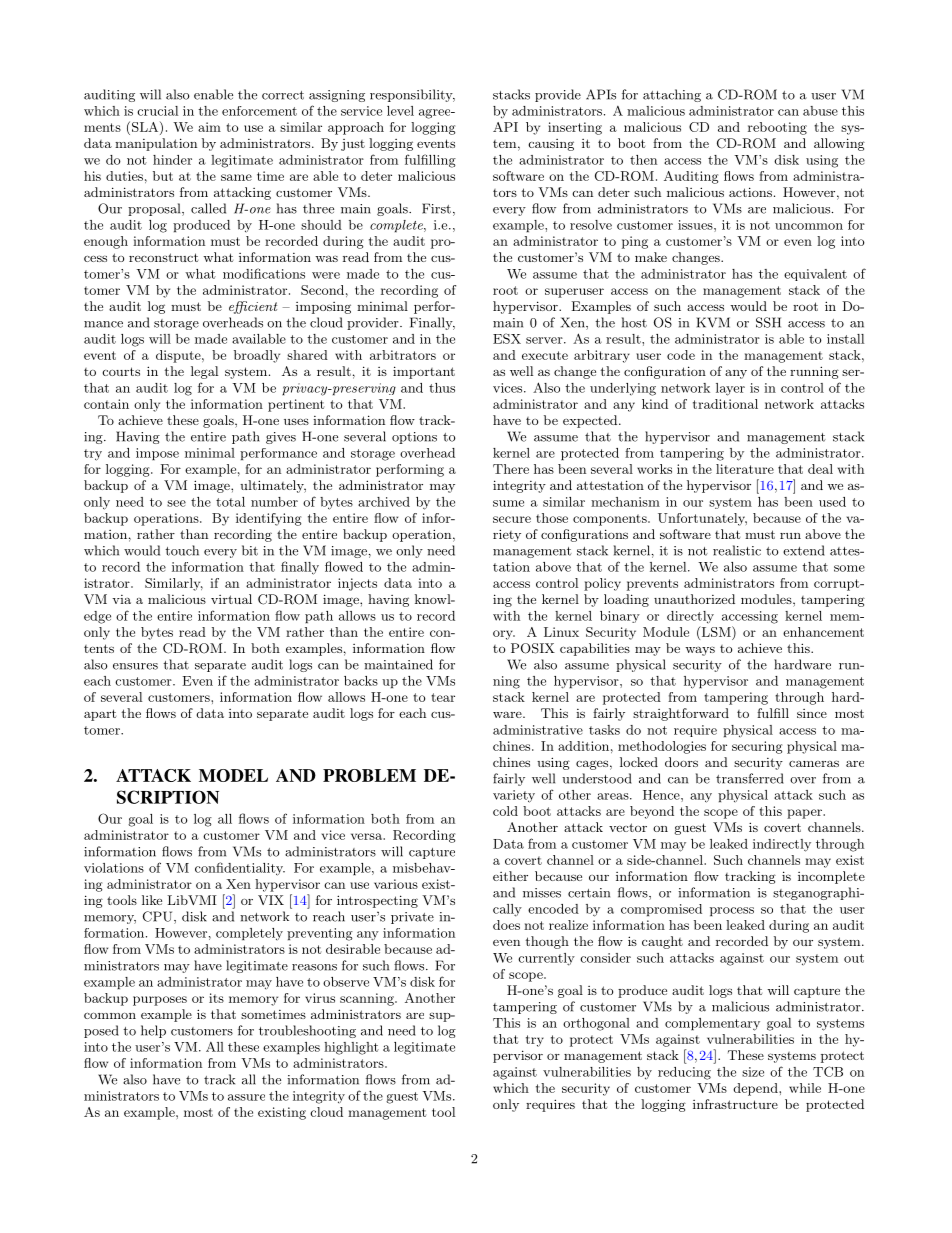 The image size is (952, 1233). I want to click on layer, so click(730, 389).
